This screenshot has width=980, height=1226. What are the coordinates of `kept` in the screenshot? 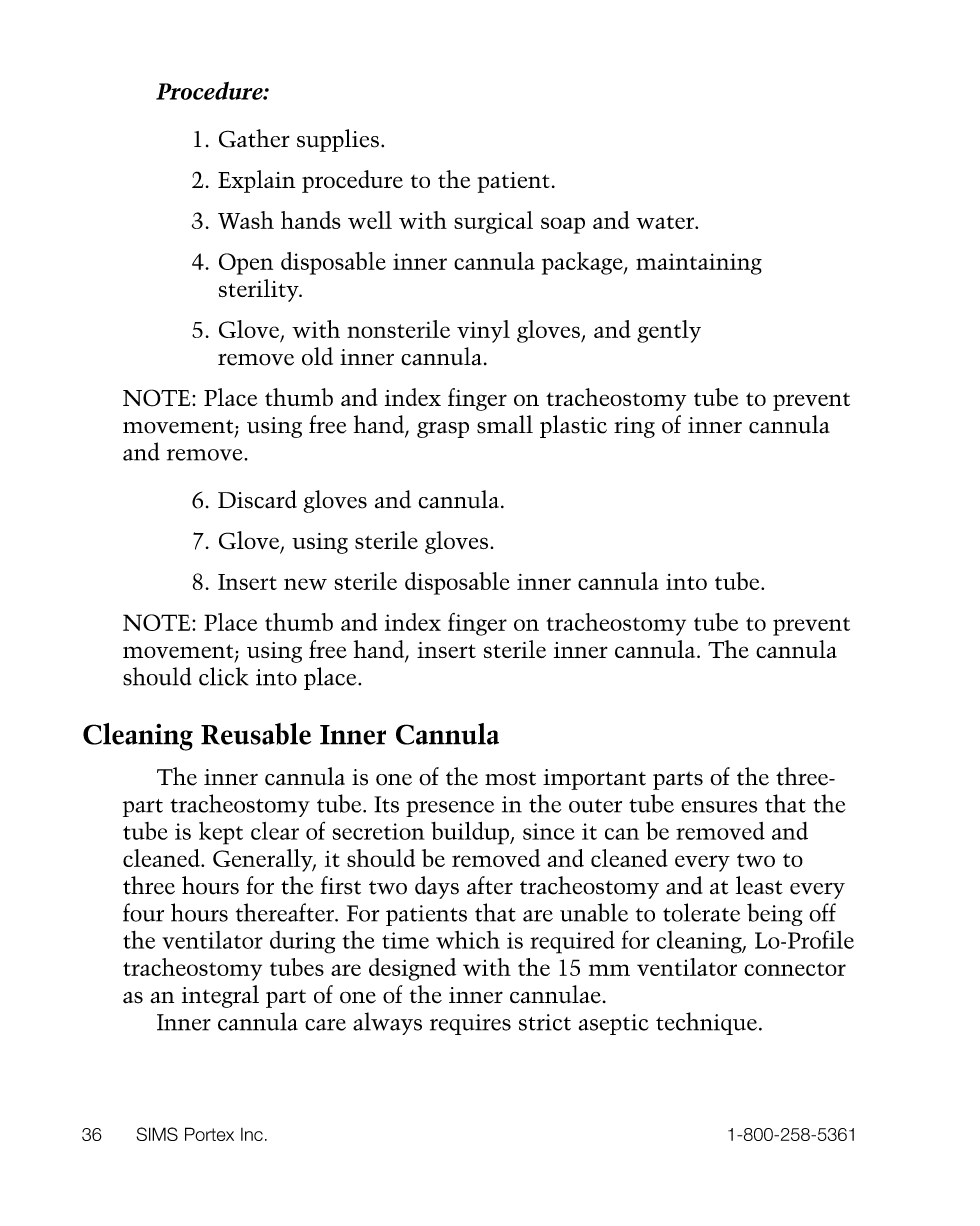 It's located at (221, 833).
